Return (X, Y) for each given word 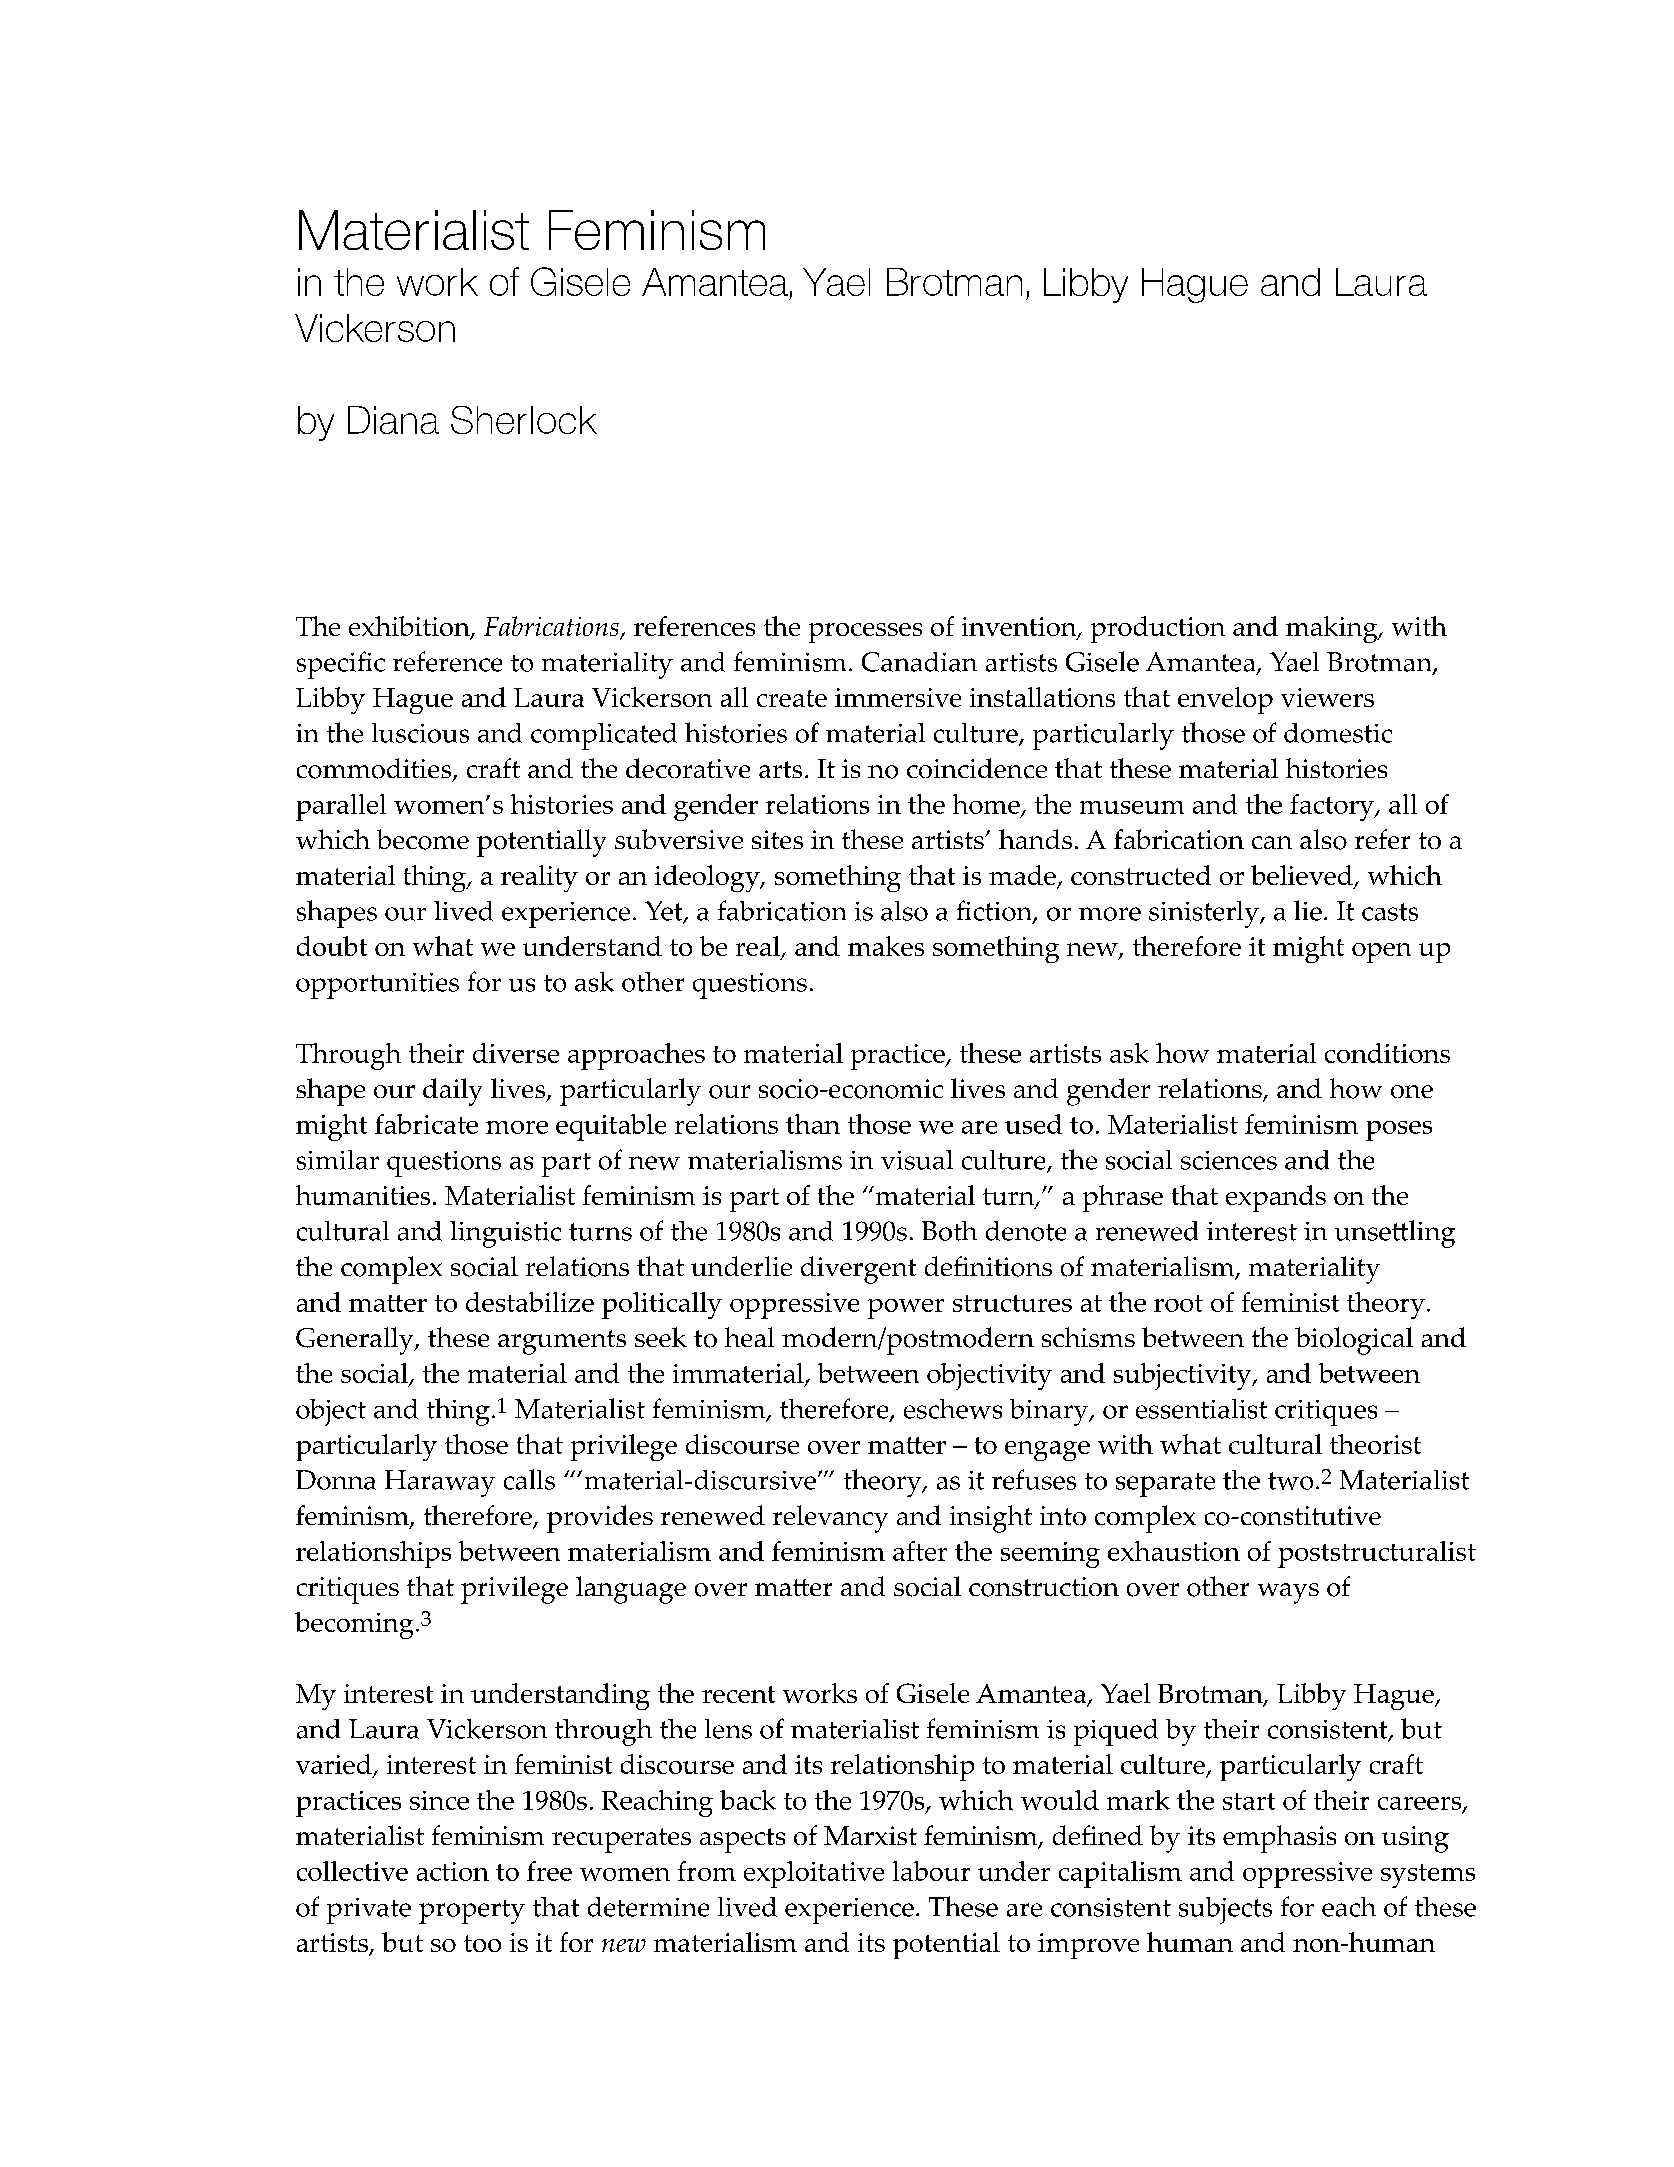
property (472, 1912)
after (920, 1551)
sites (777, 839)
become (423, 839)
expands (1276, 1198)
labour (931, 1871)
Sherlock (524, 420)
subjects (1225, 1910)
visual (917, 1160)
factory (1333, 807)
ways (1288, 1593)
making (1333, 629)
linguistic (505, 1234)
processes (865, 633)
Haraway (440, 1483)
